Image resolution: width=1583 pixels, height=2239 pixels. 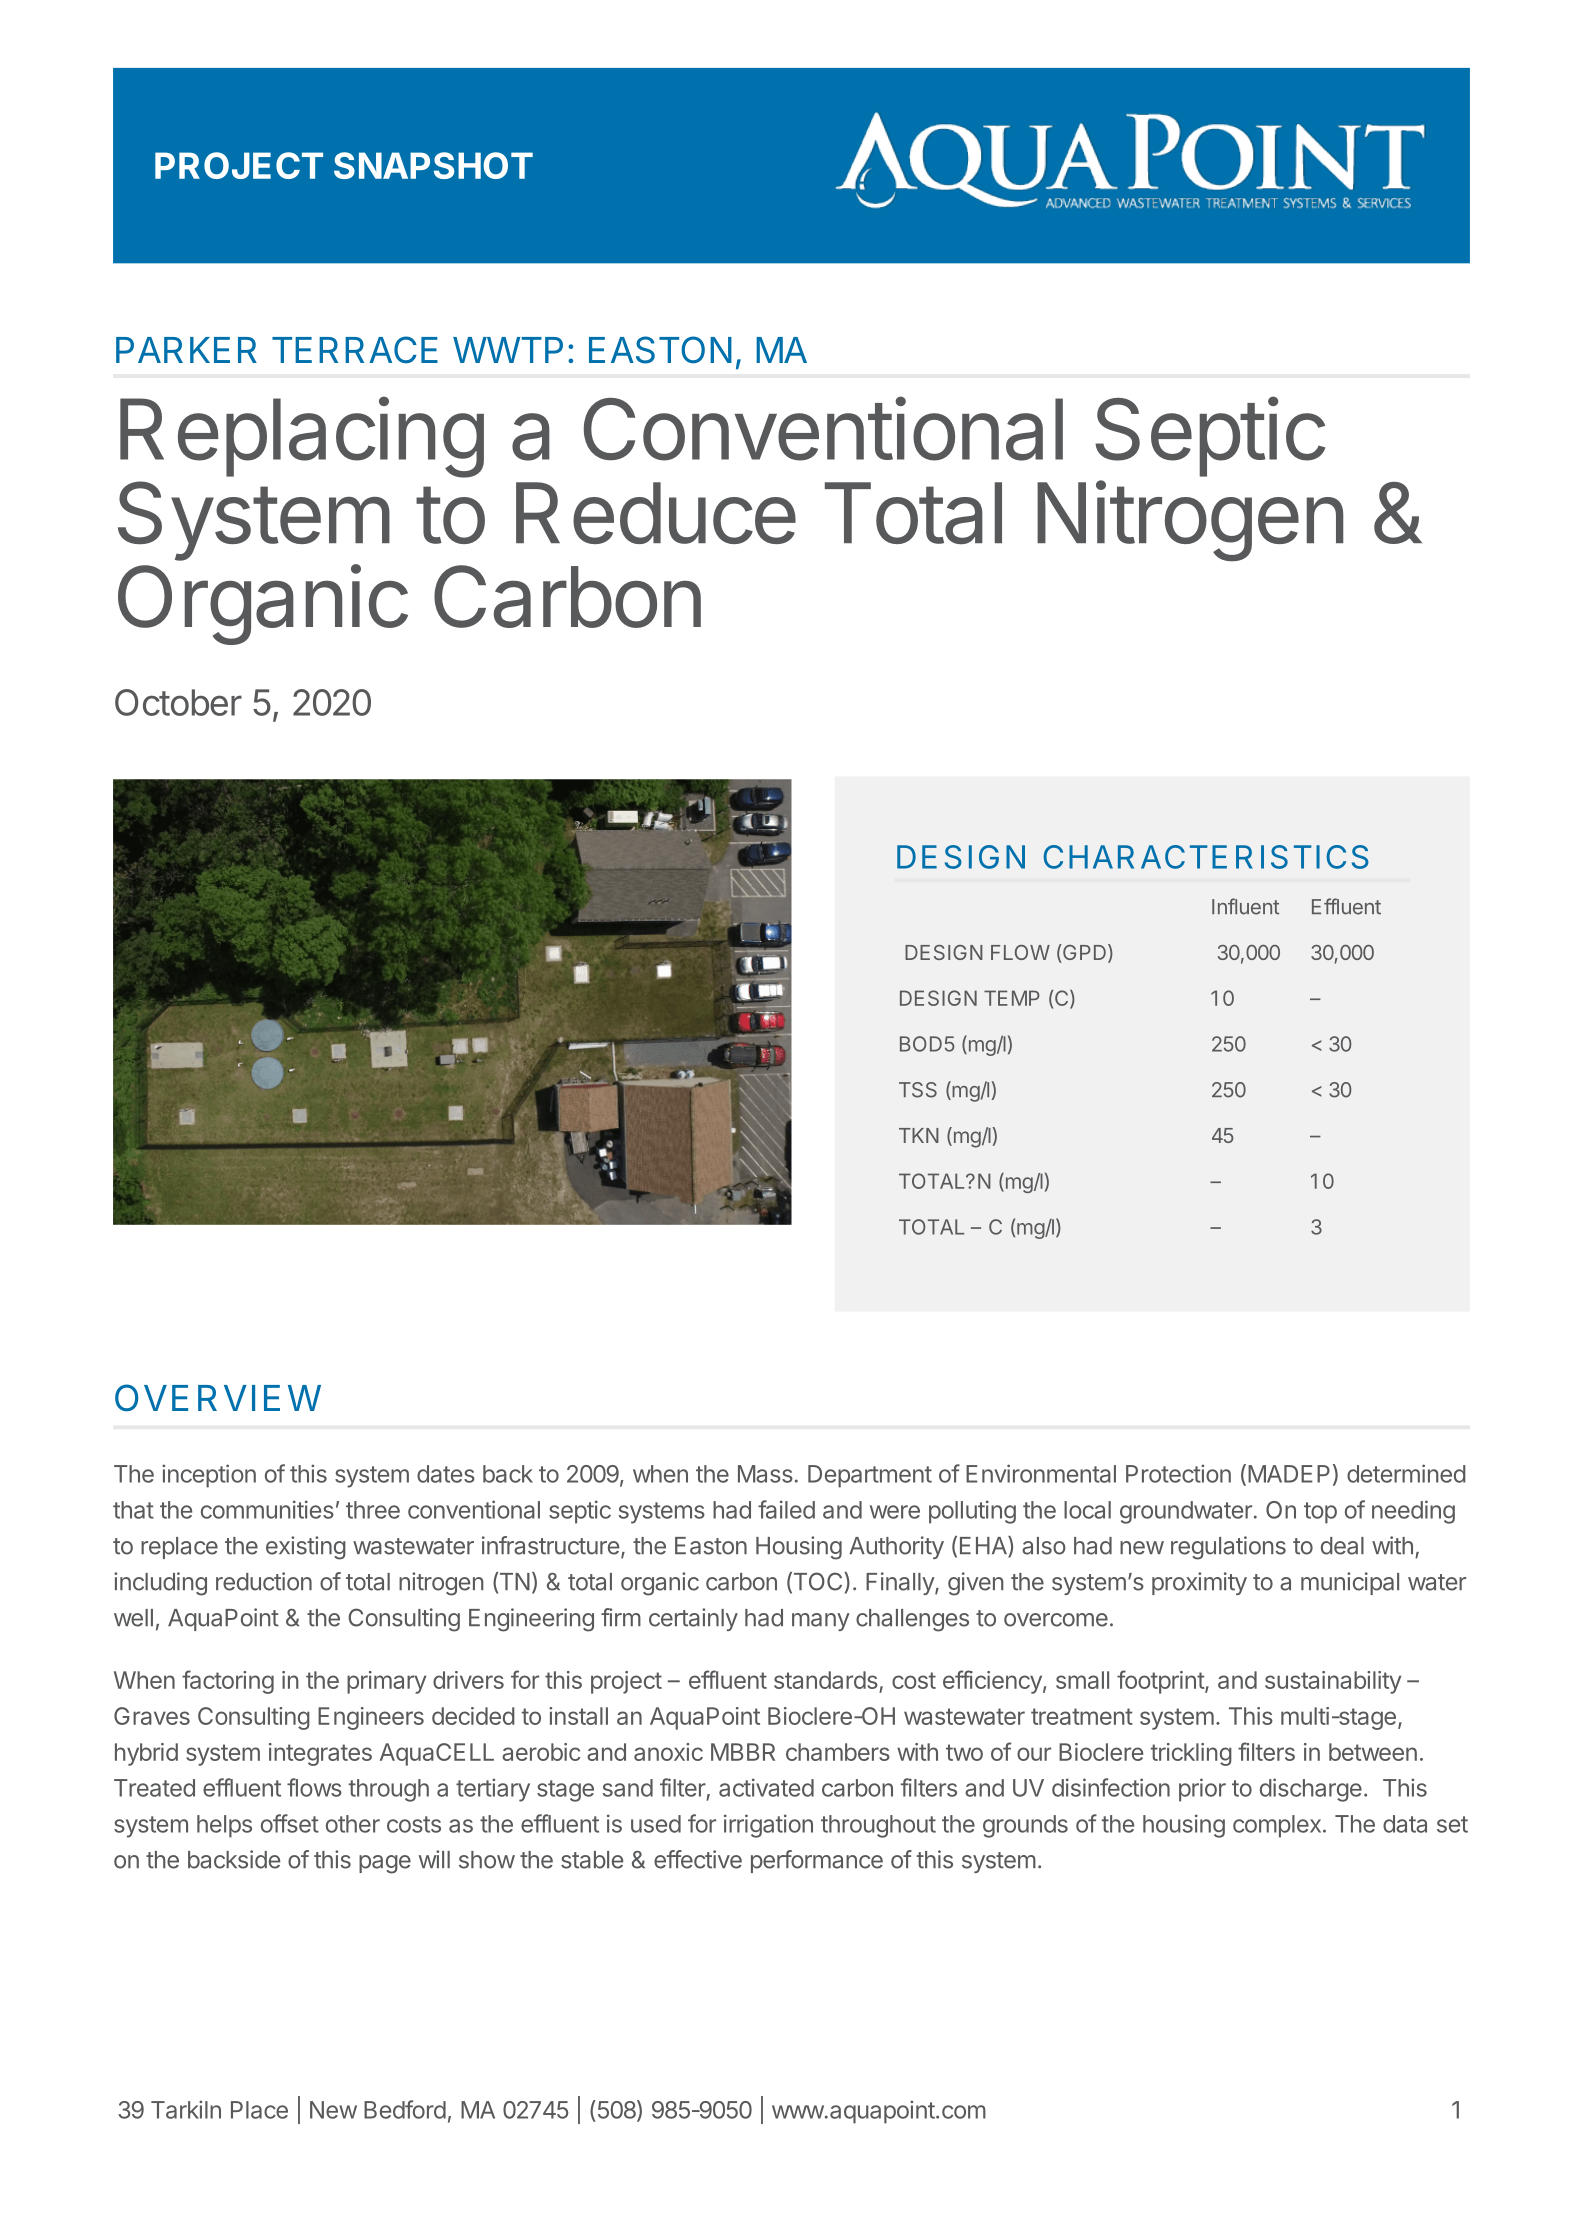 I want to click on complex, so click(x=1277, y=1826).
